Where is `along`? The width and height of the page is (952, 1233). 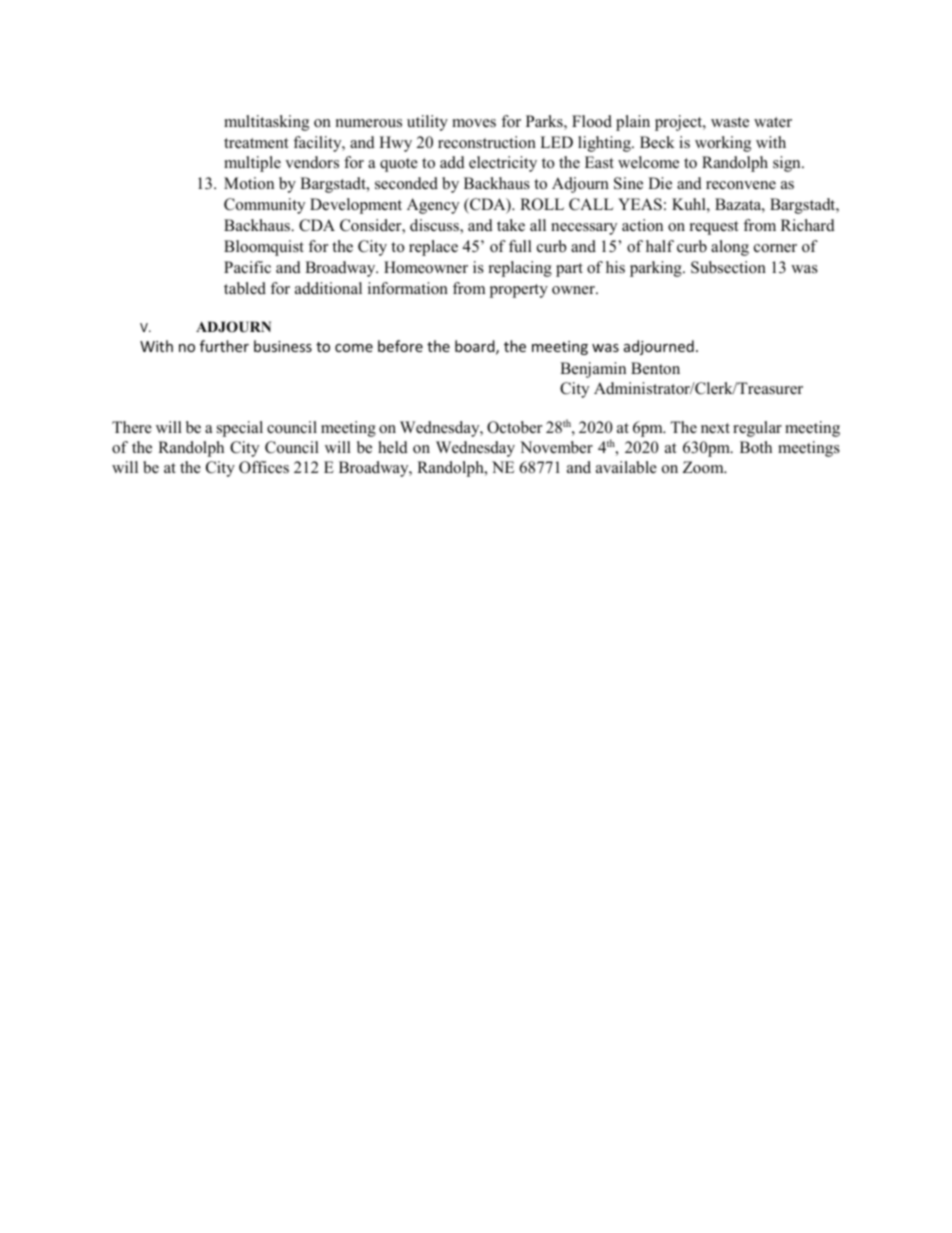 along is located at coordinates (730, 248).
